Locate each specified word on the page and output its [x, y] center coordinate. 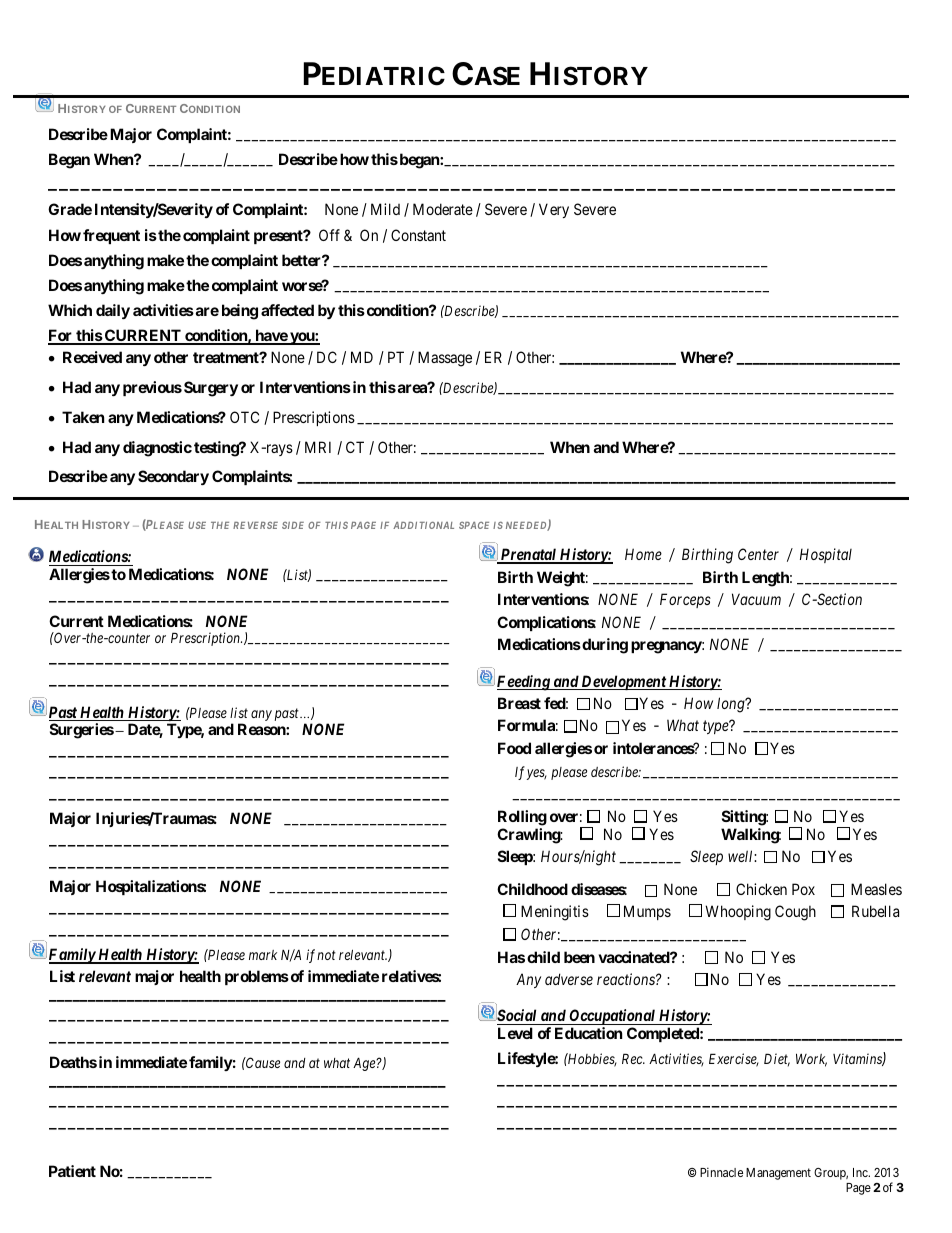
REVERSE [255, 525]
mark [263, 955]
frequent [111, 236]
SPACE [474, 525]
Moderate [443, 209]
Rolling [522, 818]
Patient [72, 1171]
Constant [418, 235]
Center [758, 554]
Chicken [761, 889]
